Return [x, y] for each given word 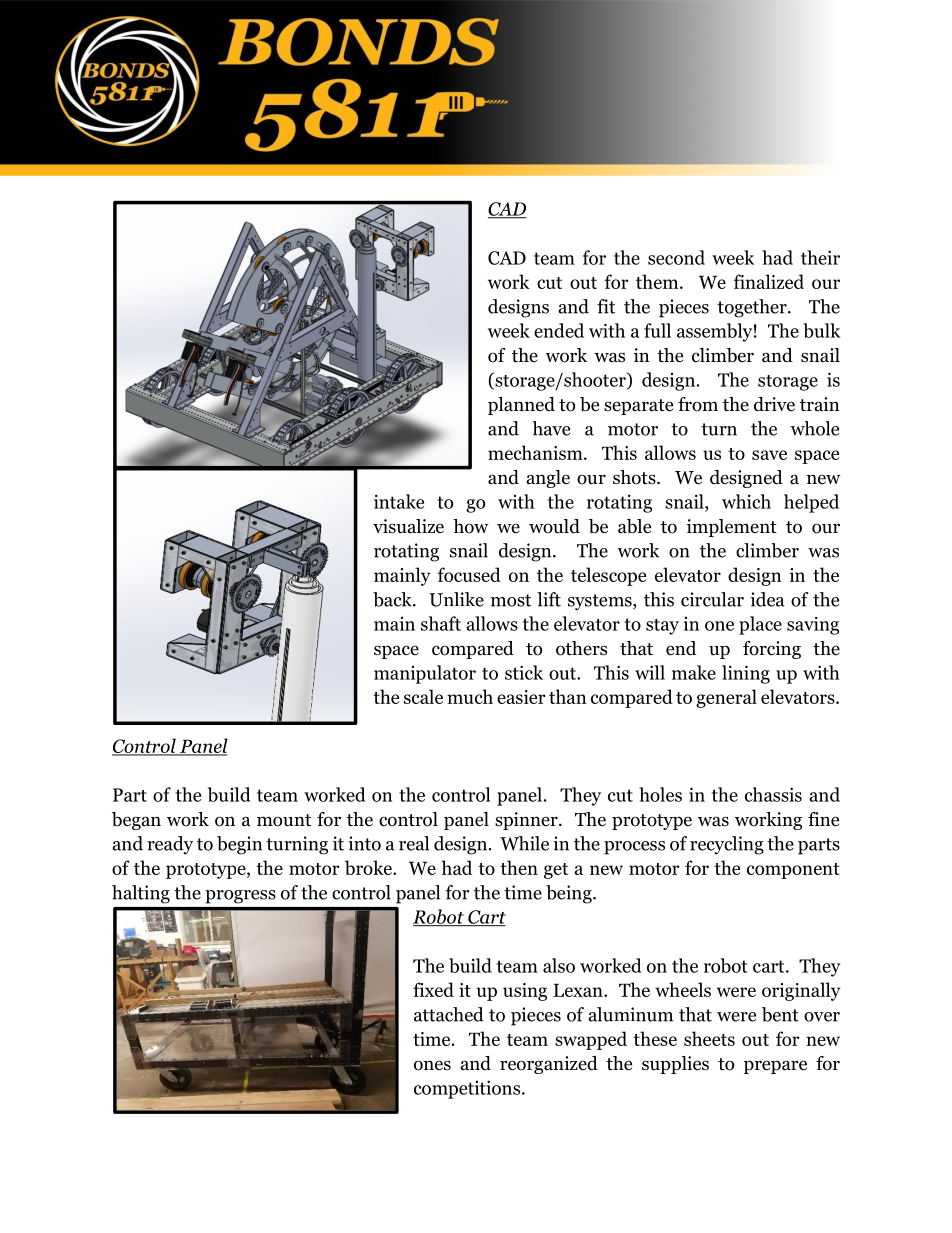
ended [559, 330]
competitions [467, 1089]
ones [432, 1065]
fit [606, 306]
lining [746, 674]
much [470, 696]
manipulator [425, 674]
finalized [769, 281]
